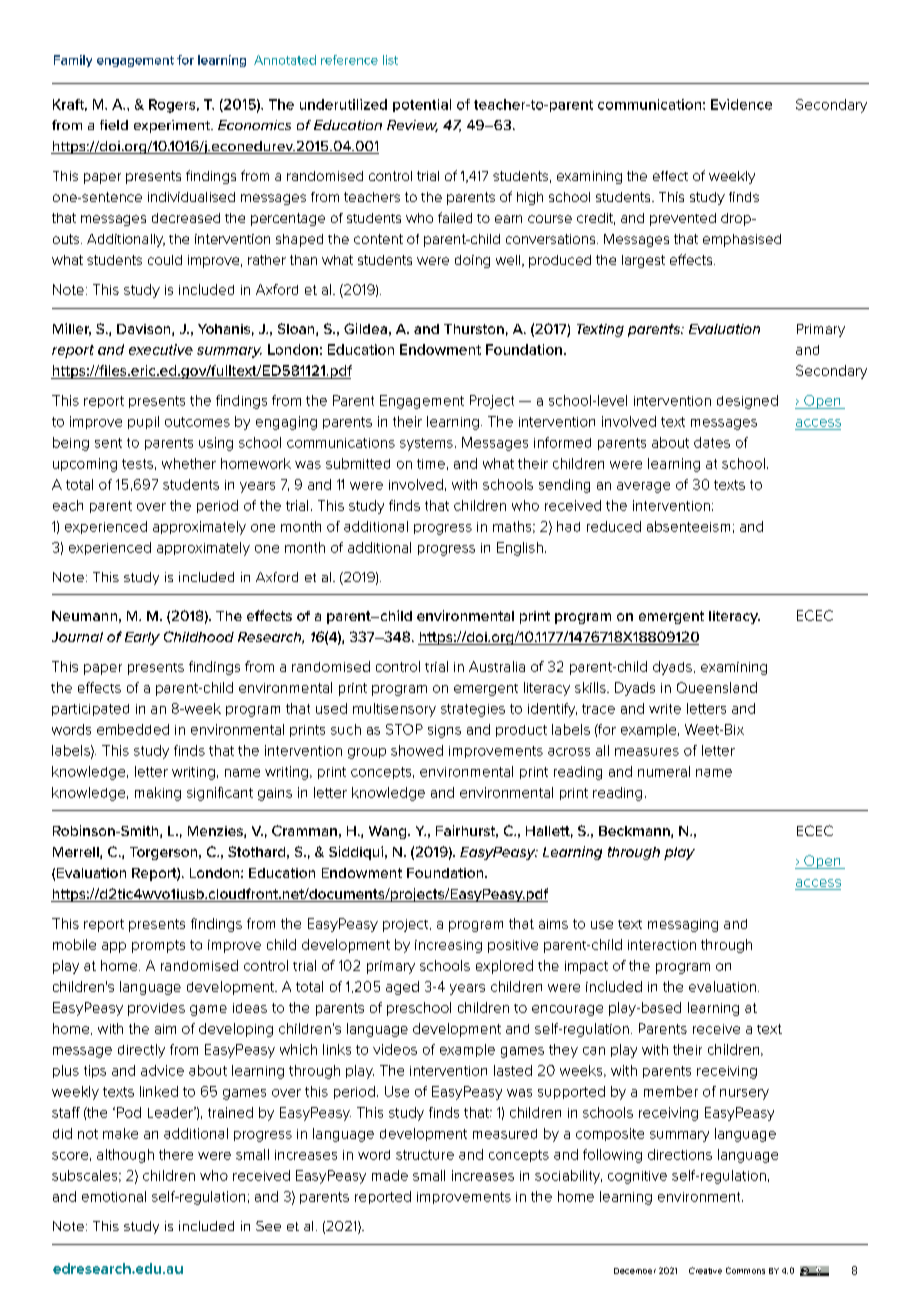 Image resolution: width=924 pixels, height=1308 pixels. What do you see at coordinates (643, 487) in the image?
I see `average` at bounding box center [643, 487].
